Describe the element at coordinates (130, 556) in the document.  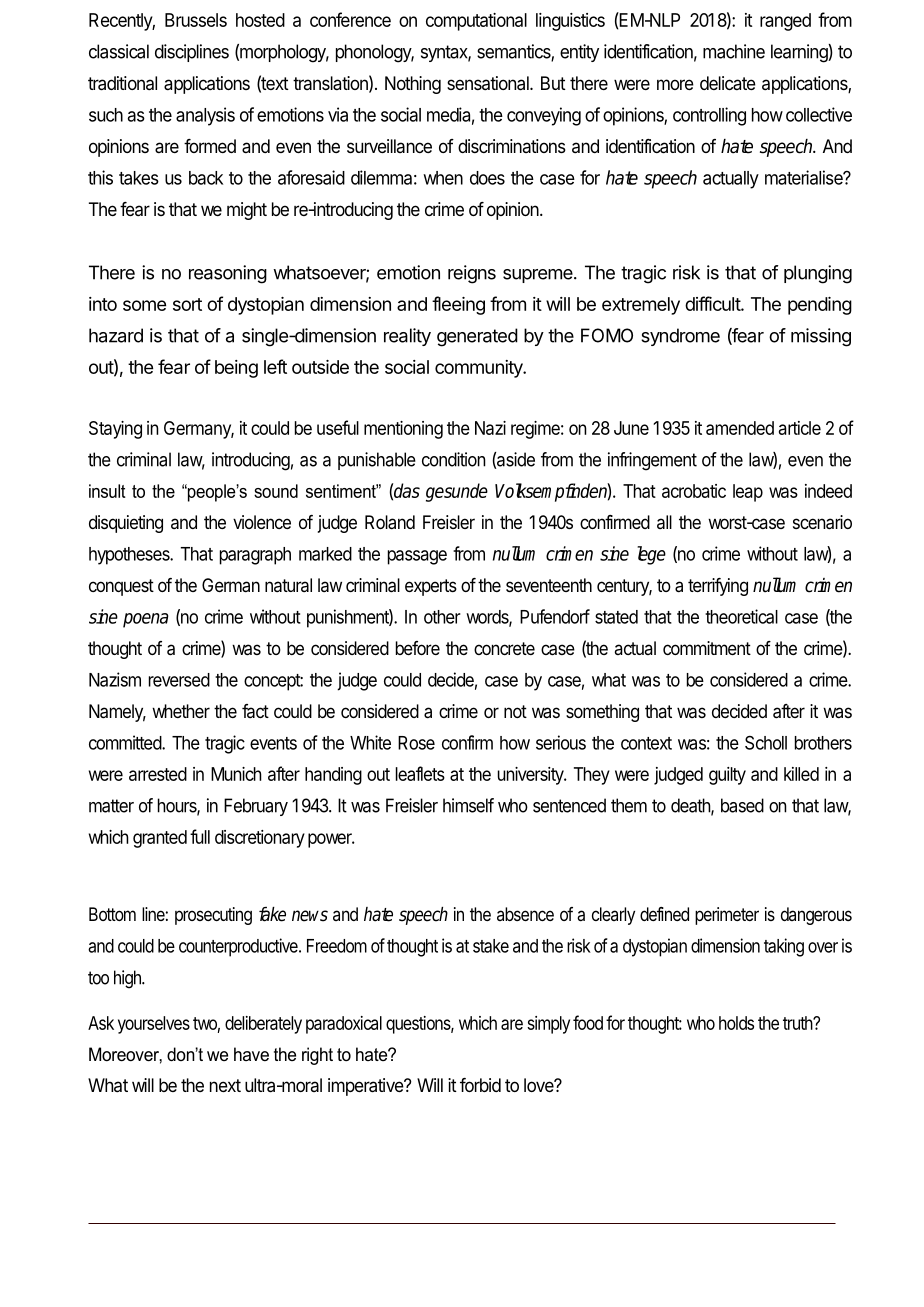
I see `hypotheses` at that location.
